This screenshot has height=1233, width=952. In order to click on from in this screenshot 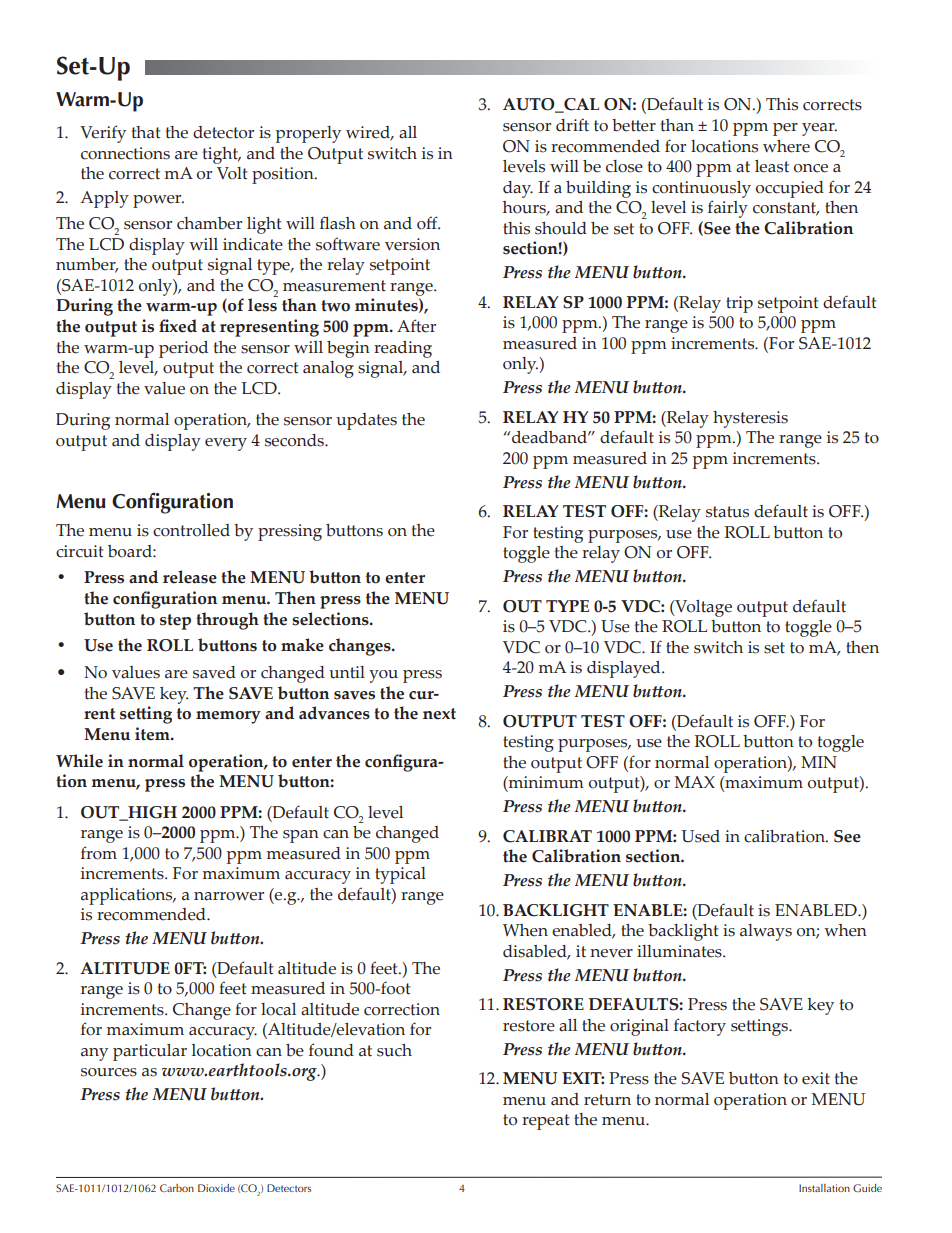, I will do `click(99, 853)`.
